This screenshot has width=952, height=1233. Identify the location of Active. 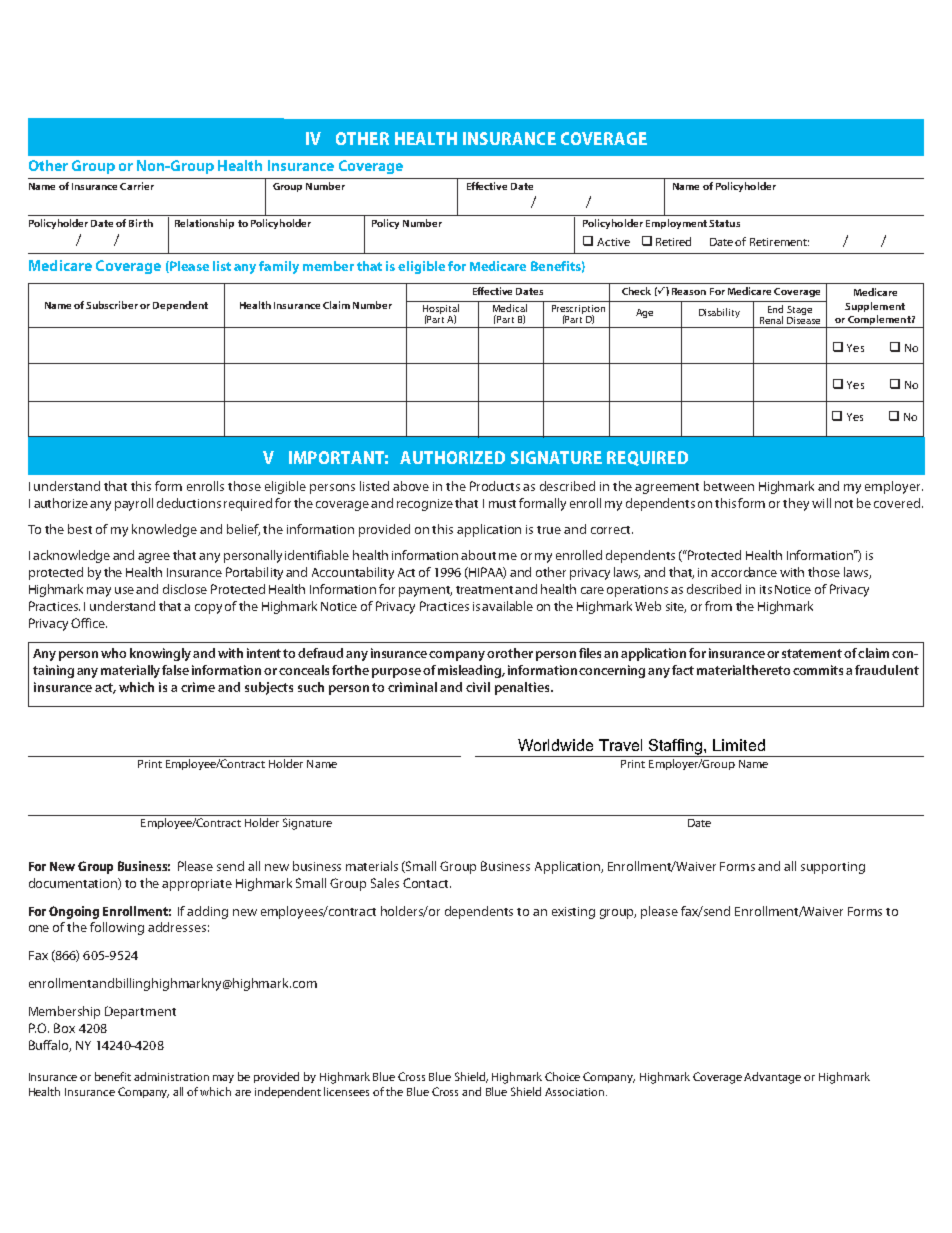
(613, 242).
